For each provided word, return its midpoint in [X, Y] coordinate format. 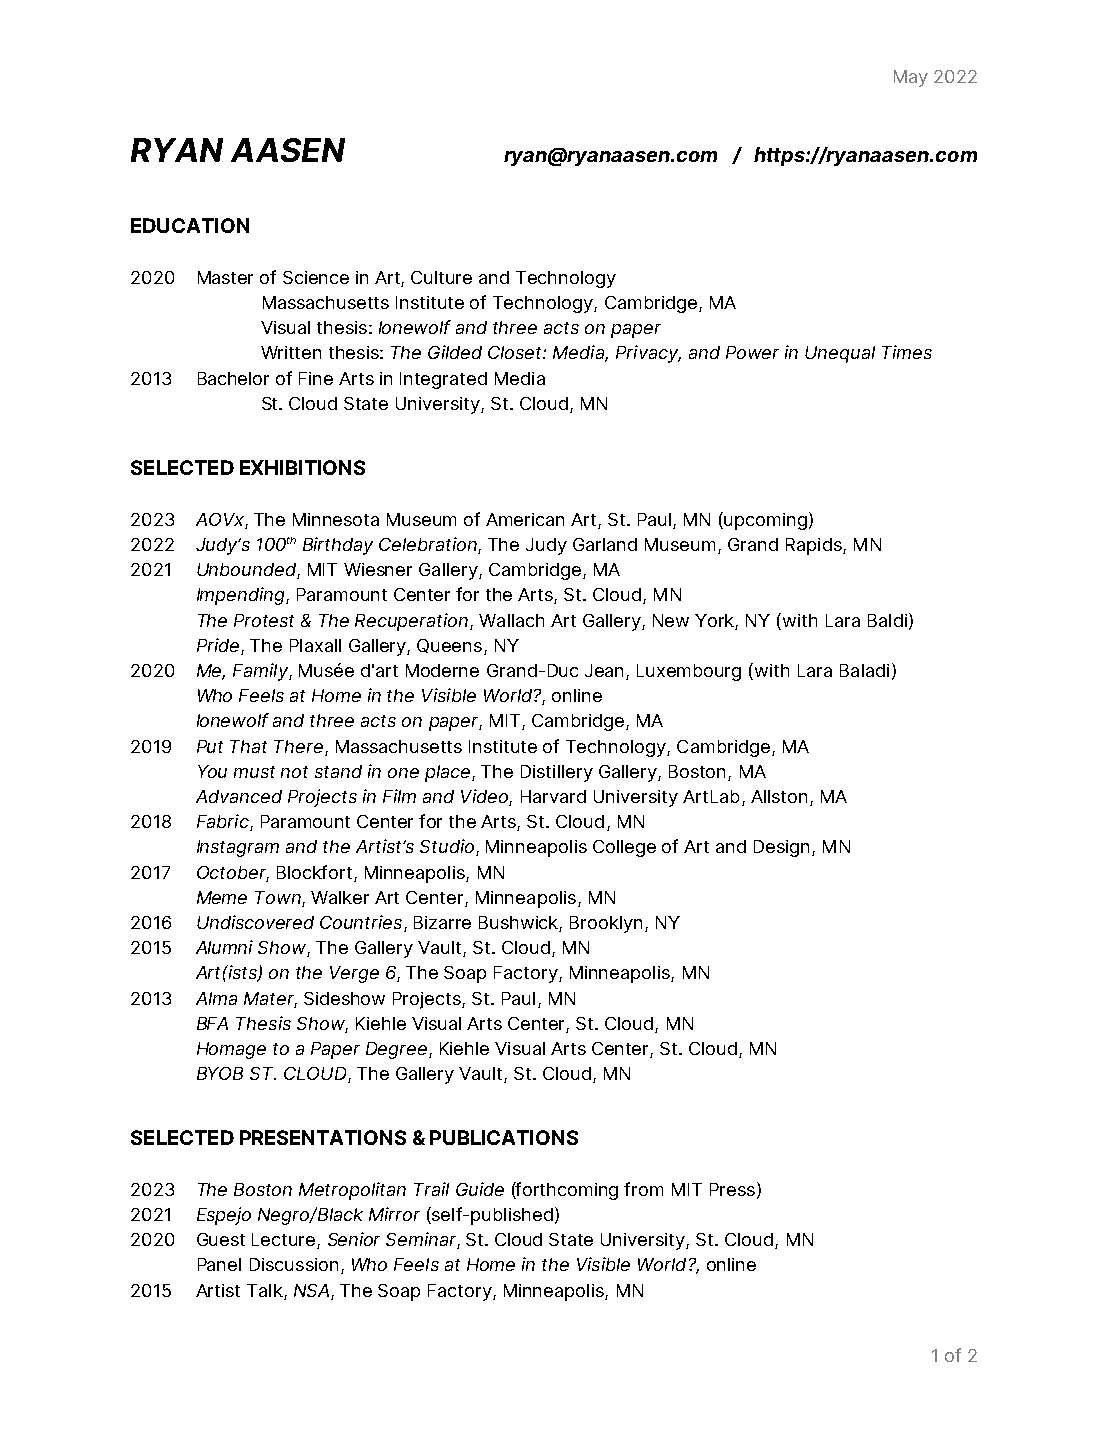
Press [732, 1189]
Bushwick [520, 924]
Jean [606, 672]
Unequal [840, 354]
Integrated [443, 380]
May [911, 78]
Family [261, 672]
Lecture [285, 1241]
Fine [316, 378]
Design [781, 848]
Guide [480, 1189]
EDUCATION [190, 225]
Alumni [224, 947]
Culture [441, 277]
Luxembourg [689, 672]
